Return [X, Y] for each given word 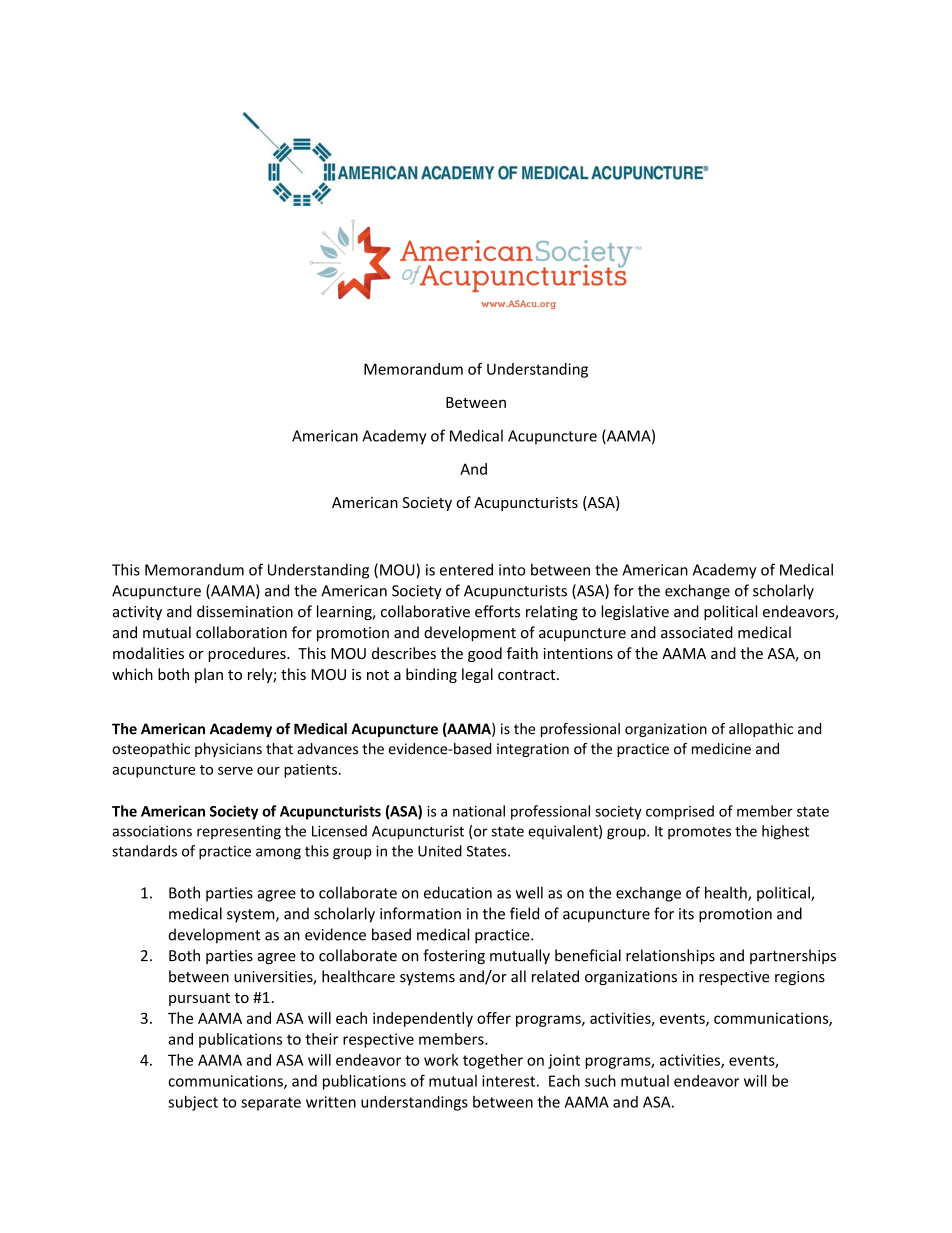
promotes [699, 833]
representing [239, 833]
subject [193, 1103]
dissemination [245, 611]
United [440, 851]
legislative [635, 612]
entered [466, 569]
